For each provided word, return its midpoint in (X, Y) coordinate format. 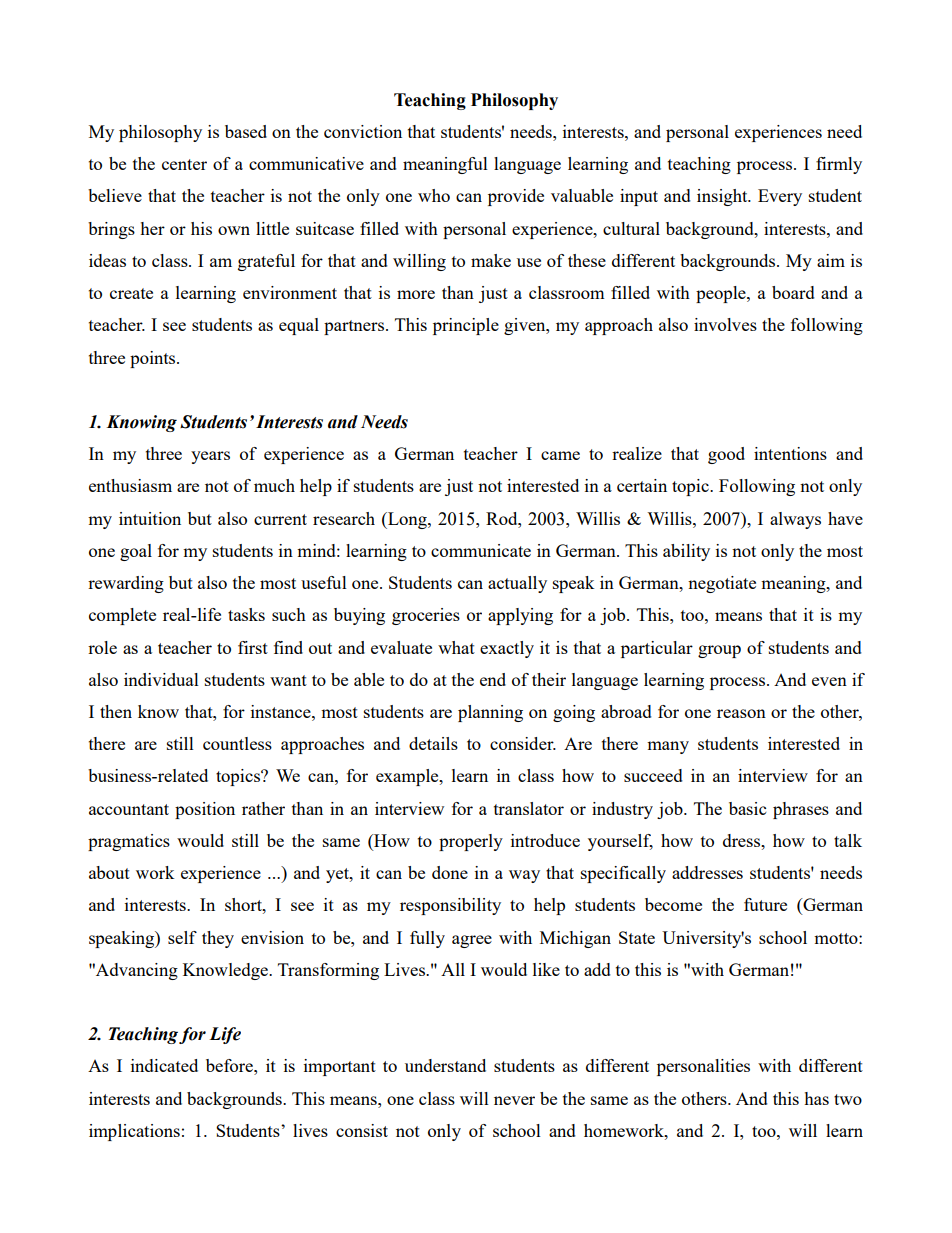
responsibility (450, 906)
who (434, 195)
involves (725, 324)
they (218, 939)
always (795, 520)
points (154, 359)
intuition (150, 518)
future (765, 904)
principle (466, 326)
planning (490, 713)
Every (780, 197)
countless (237, 743)
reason (741, 713)
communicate (481, 550)
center (184, 164)
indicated (164, 1065)
